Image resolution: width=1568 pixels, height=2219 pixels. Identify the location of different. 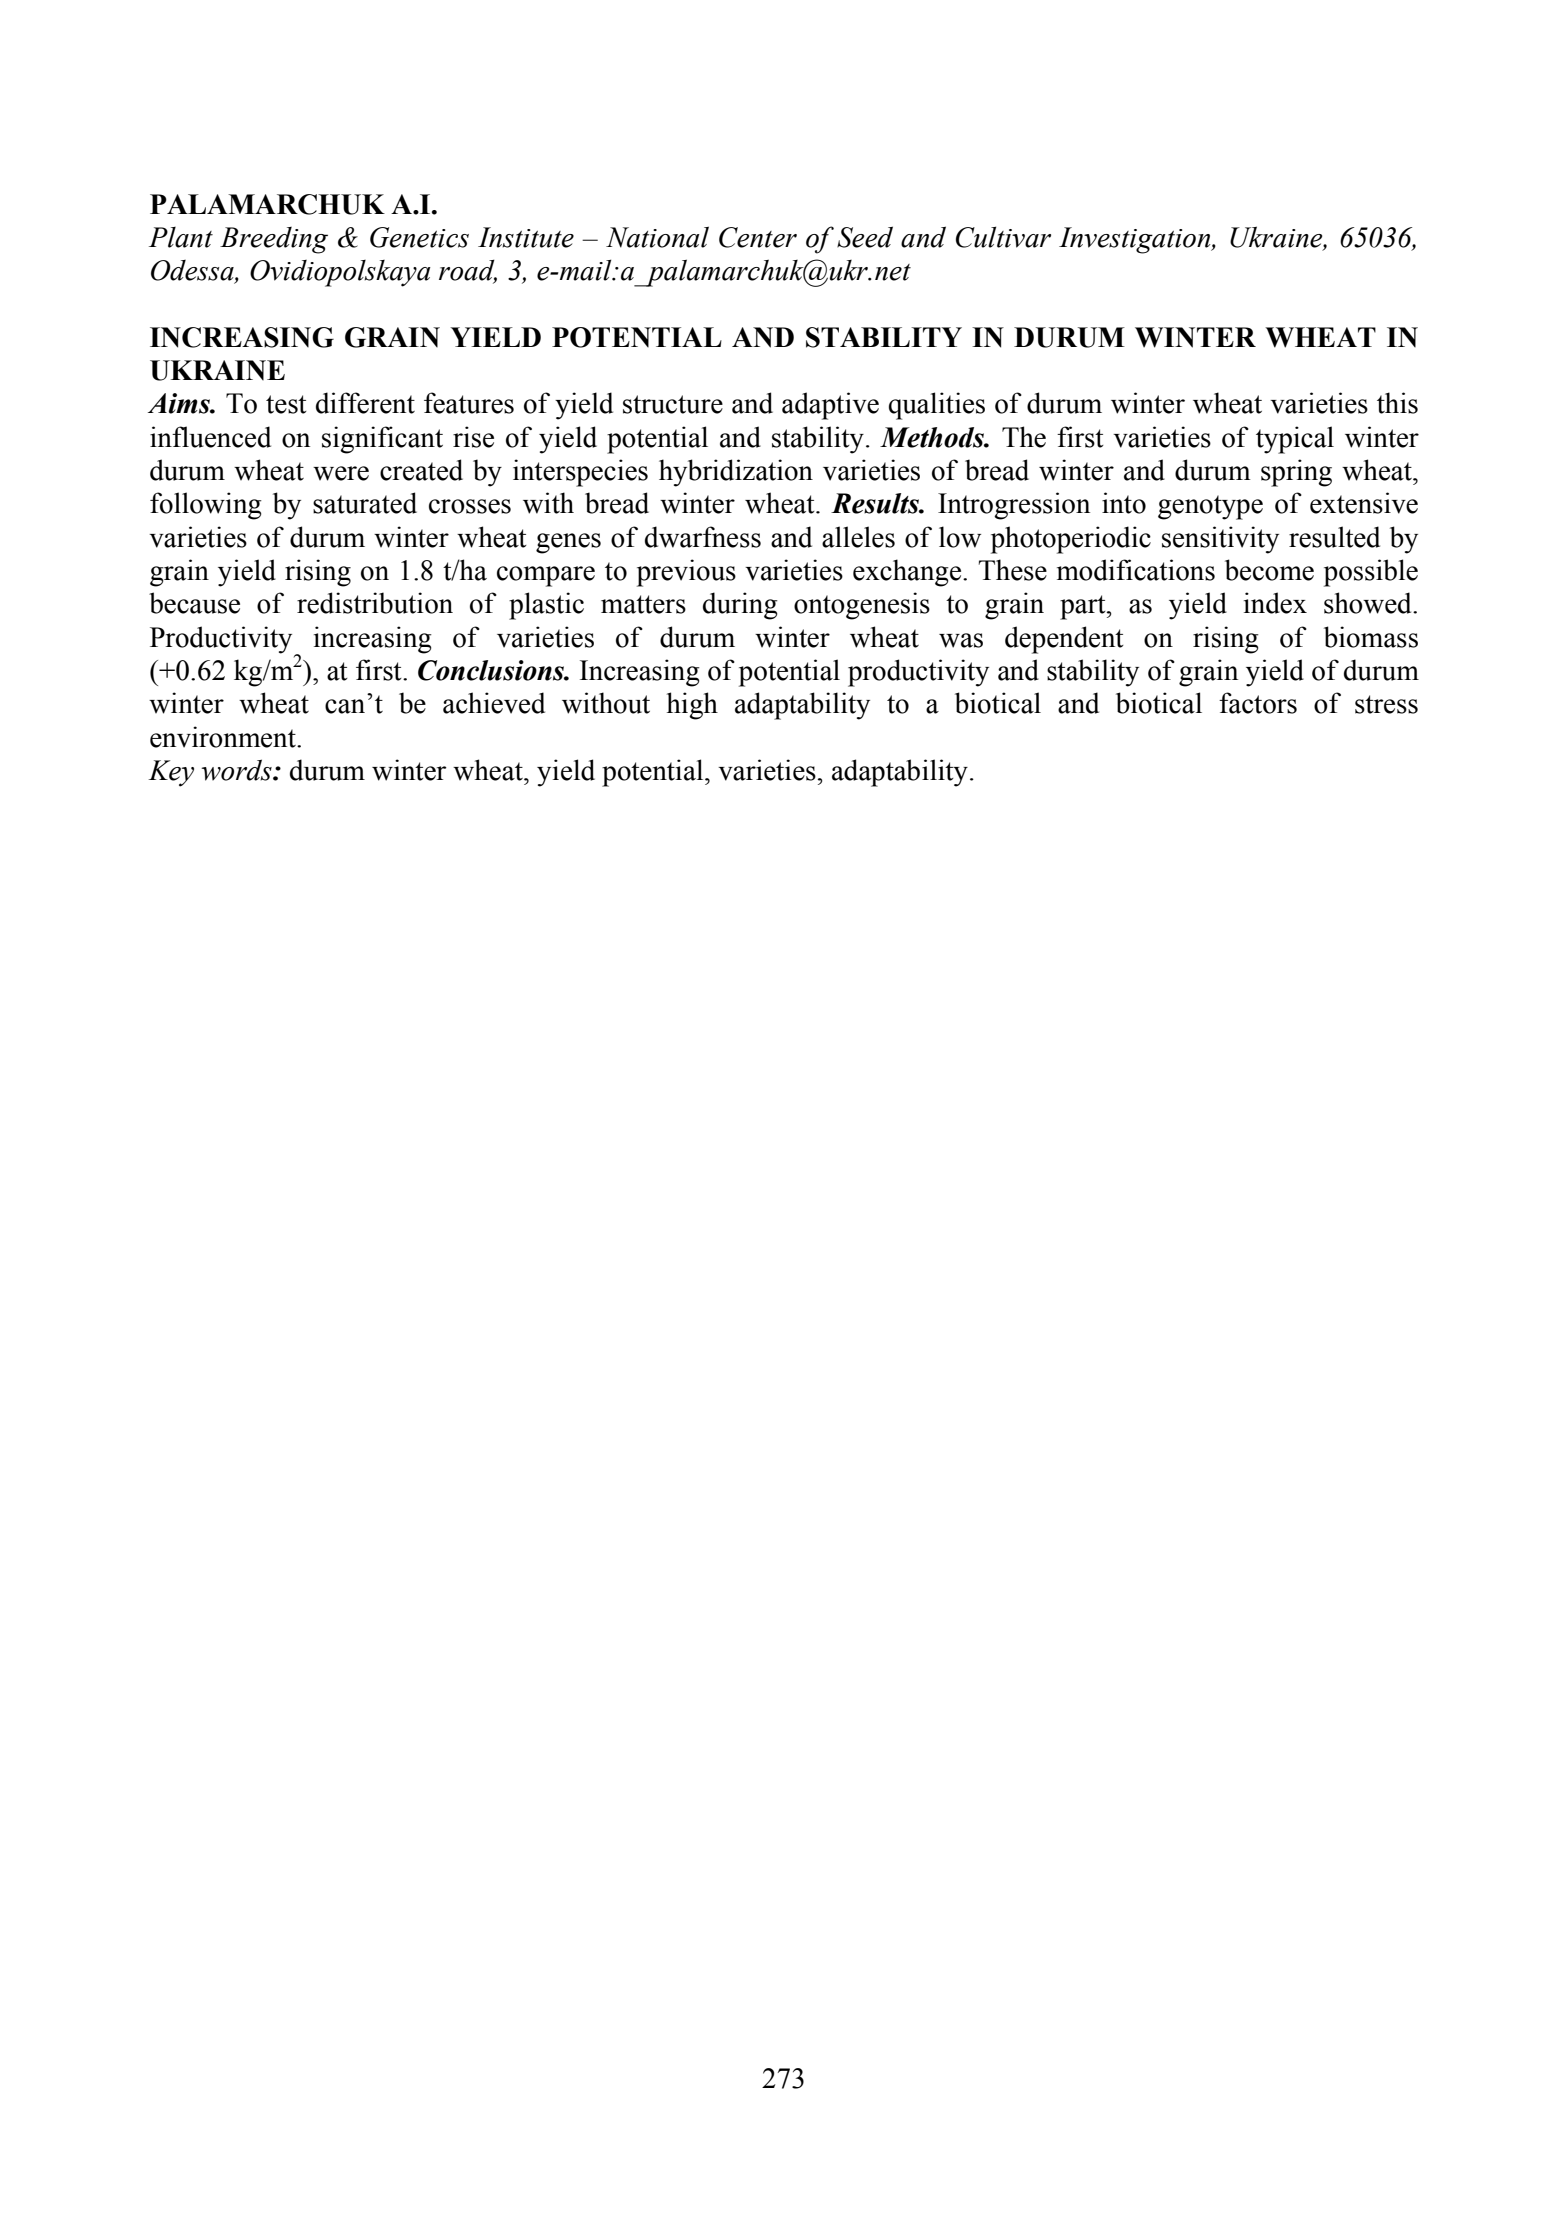
(365, 403).
